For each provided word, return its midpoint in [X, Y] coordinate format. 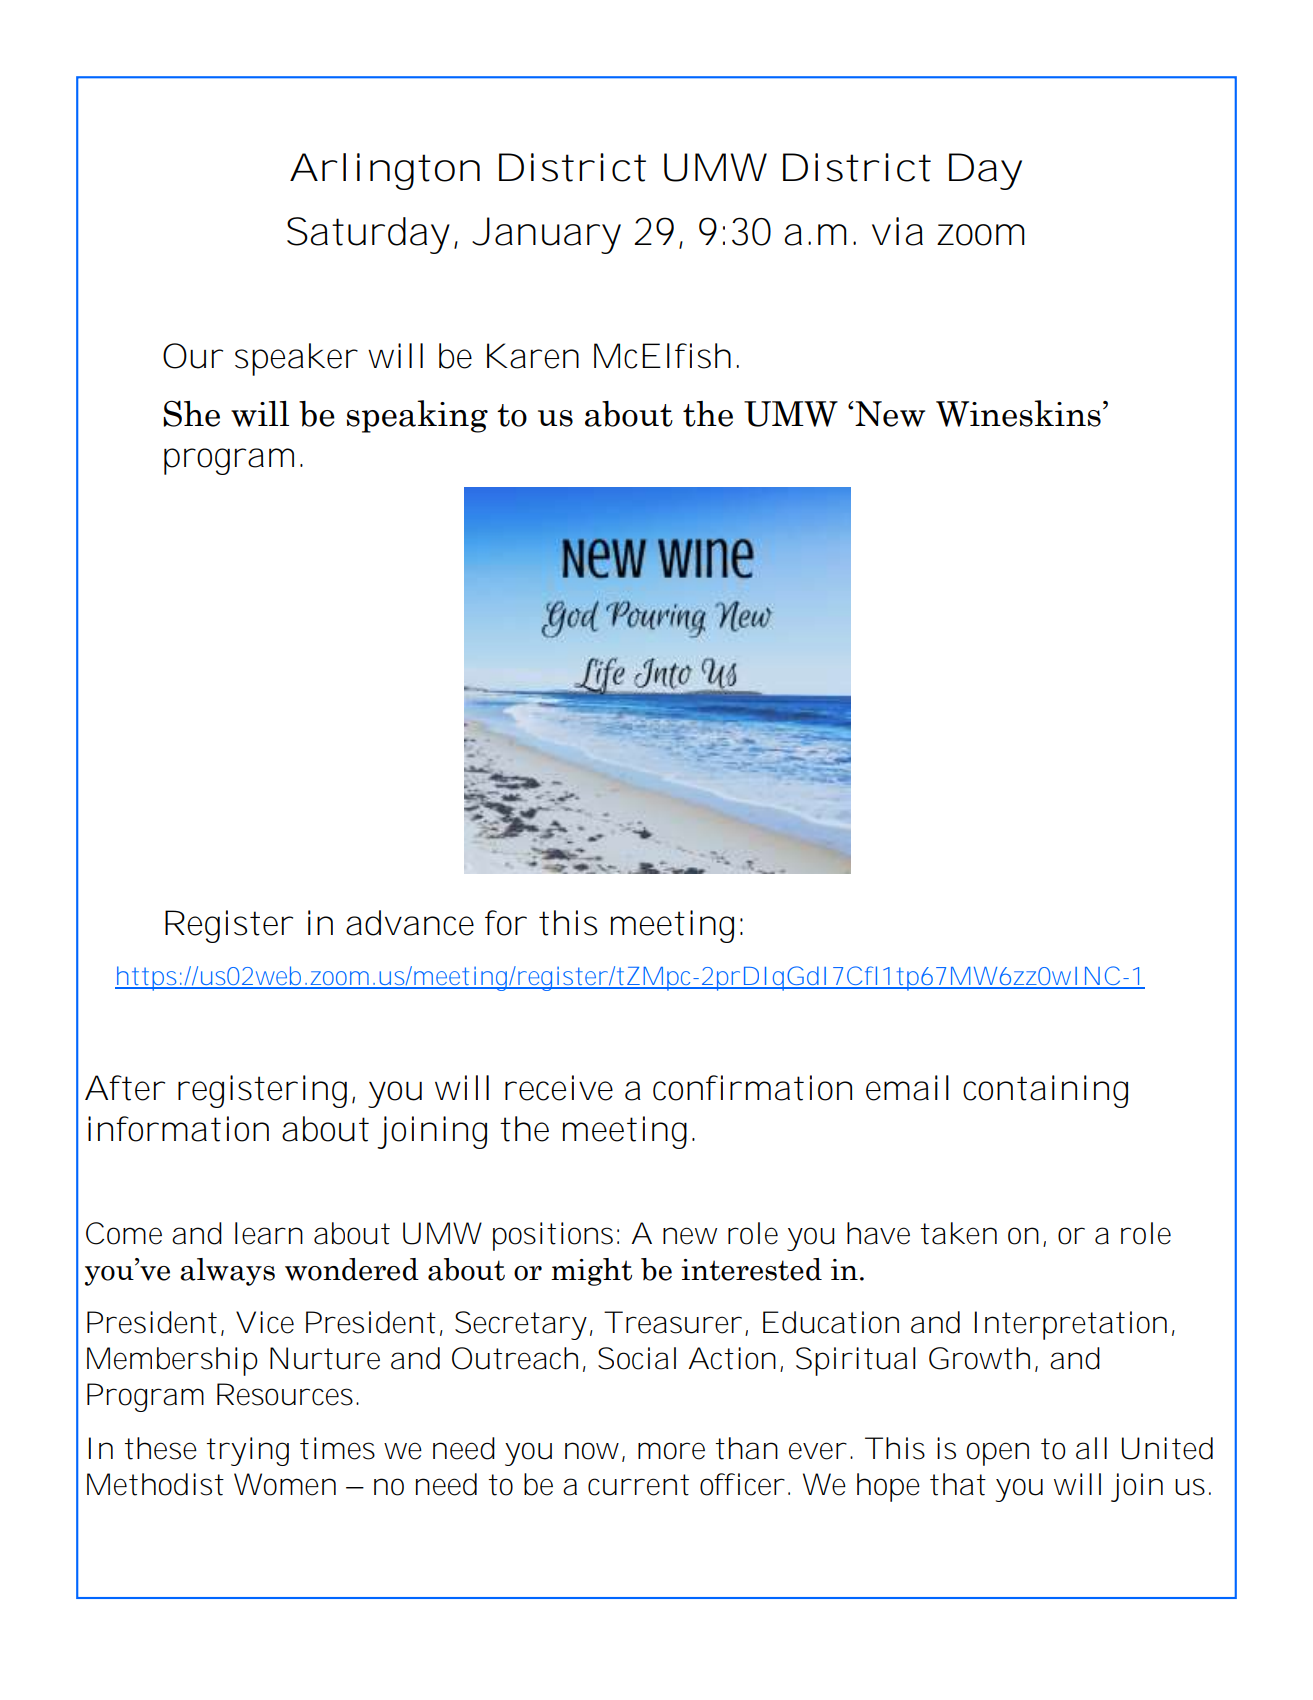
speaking [417, 416]
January [546, 235]
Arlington [385, 171]
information [178, 1129]
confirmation [752, 1088]
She [191, 413]
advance [410, 923]
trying [248, 1451]
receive [559, 1088]
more [671, 1451]
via [897, 231]
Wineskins [1018, 413]
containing [1045, 1091]
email [907, 1088]
